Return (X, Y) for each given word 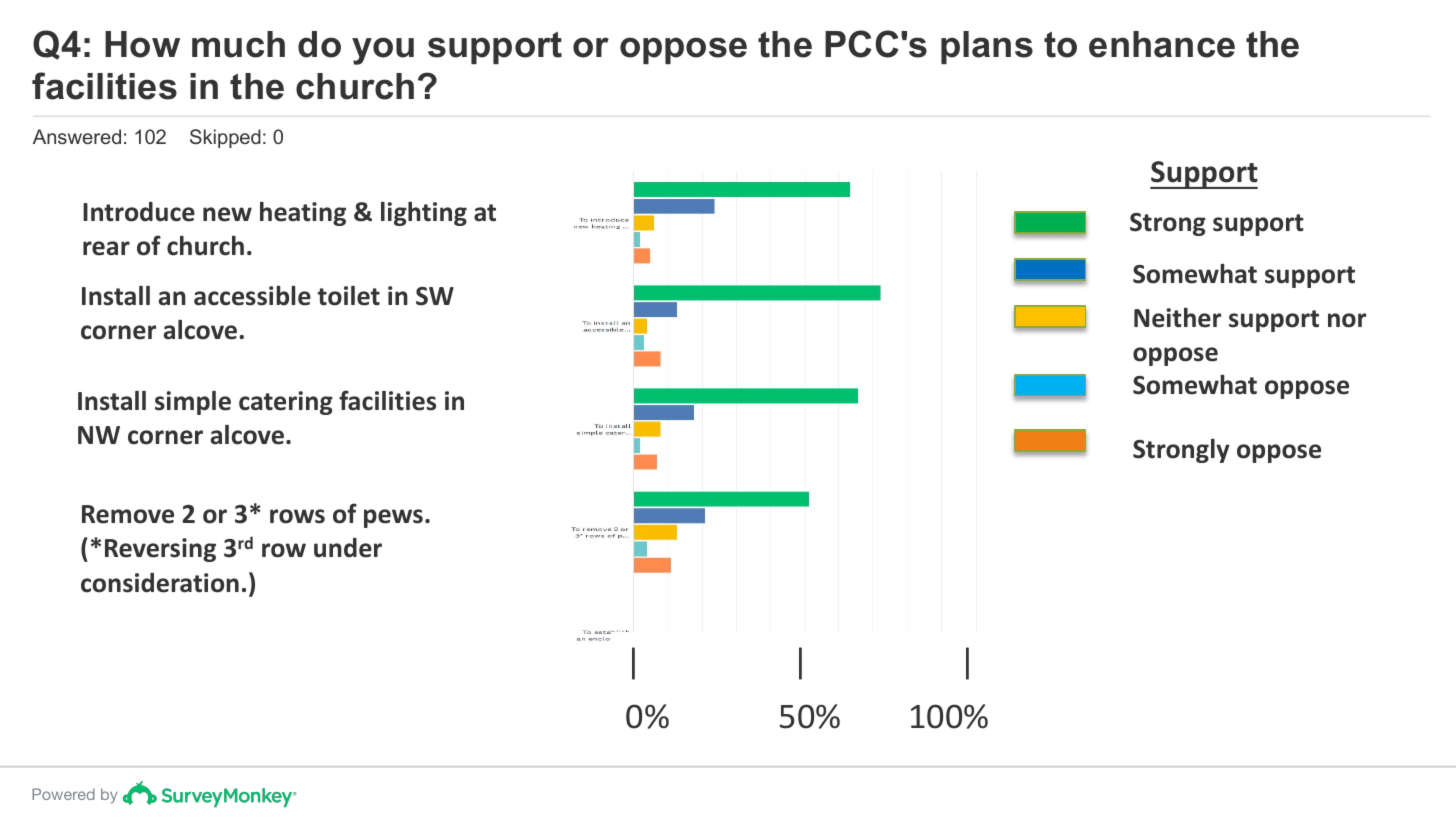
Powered (63, 794)
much (238, 44)
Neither (1177, 318)
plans (987, 47)
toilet (349, 296)
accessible (252, 296)
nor (1347, 320)
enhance (1162, 44)
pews (393, 518)
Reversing (160, 550)
